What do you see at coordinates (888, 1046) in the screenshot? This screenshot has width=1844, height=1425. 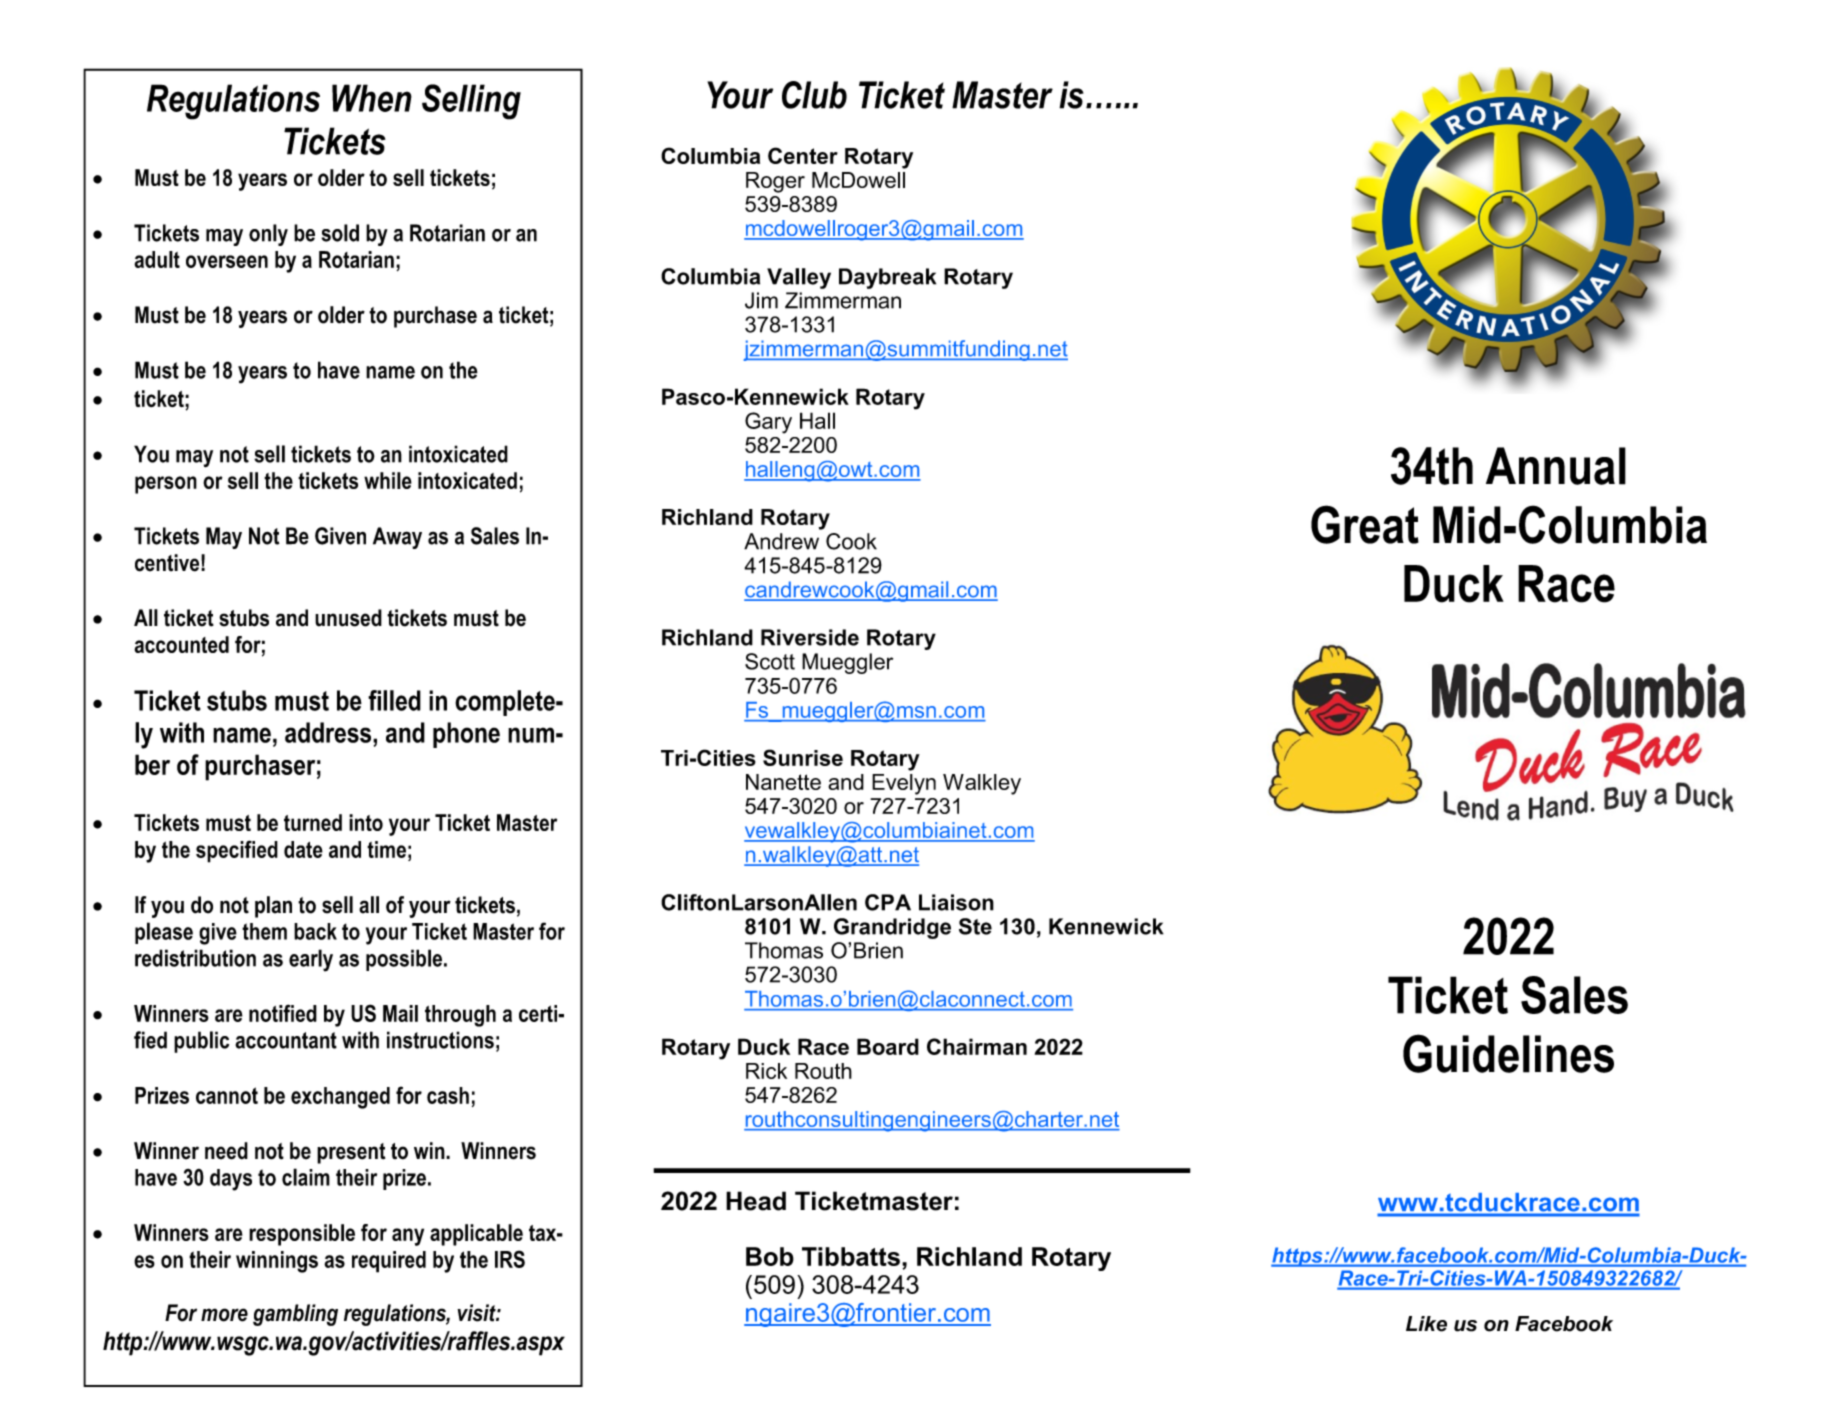 I see `Board` at bounding box center [888, 1046].
